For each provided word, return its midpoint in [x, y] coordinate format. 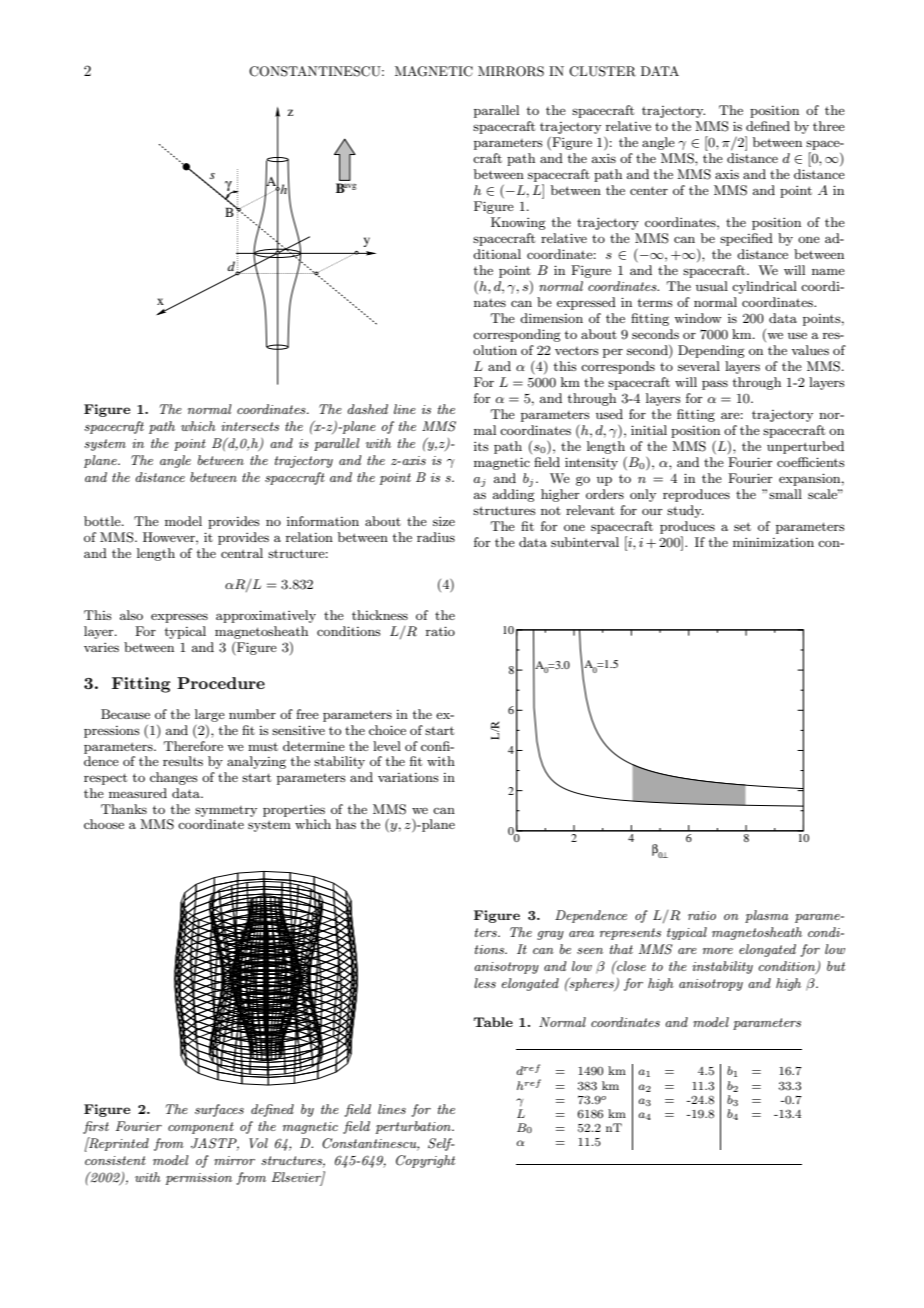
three [829, 126]
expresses [179, 618]
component [201, 1128]
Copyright [425, 1161]
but [836, 966]
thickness [380, 615]
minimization [773, 542]
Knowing [518, 223]
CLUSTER [602, 71]
